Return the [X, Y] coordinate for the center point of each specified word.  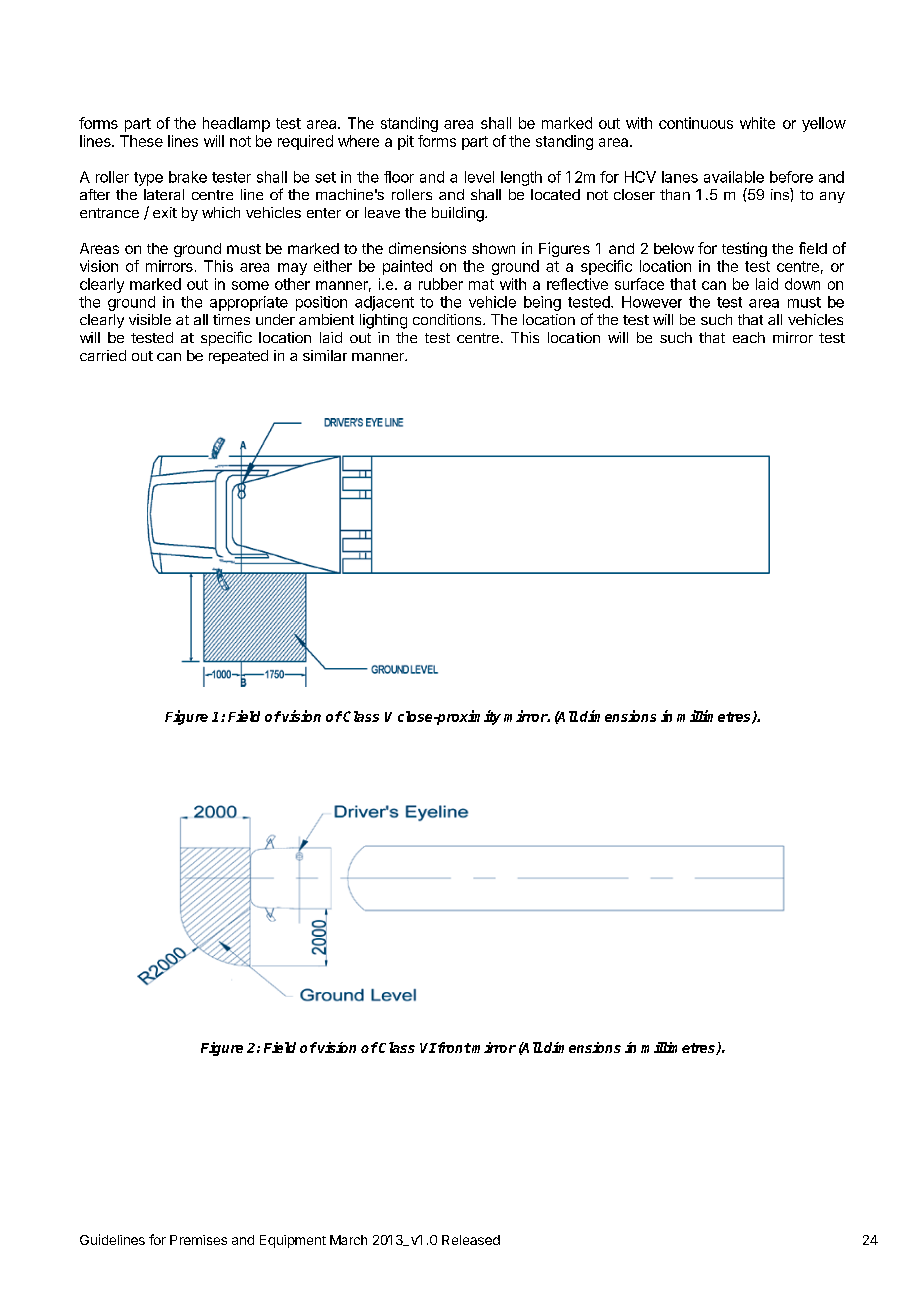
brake [188, 177]
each [749, 337]
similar [325, 355]
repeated [238, 357]
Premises [198, 1240]
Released [471, 1240]
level [479, 177]
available [734, 177]
